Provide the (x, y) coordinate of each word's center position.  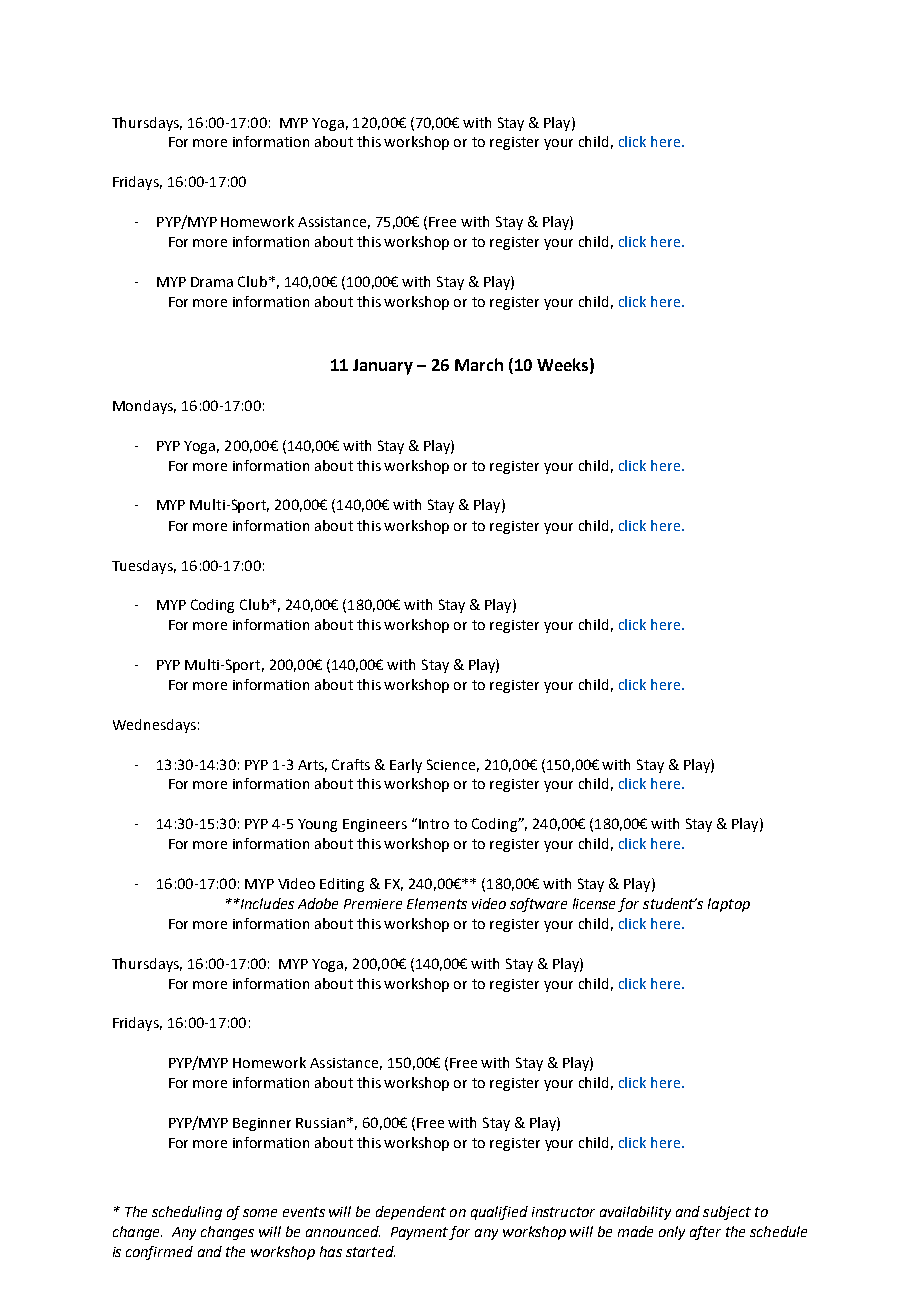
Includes (266, 903)
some (260, 1213)
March (479, 364)
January (383, 367)
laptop (729, 905)
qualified (499, 1213)
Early (406, 766)
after (705, 1233)
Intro (434, 824)
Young (317, 825)
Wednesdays (154, 726)
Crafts (351, 764)
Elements (437, 903)
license (596, 905)
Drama (212, 282)
